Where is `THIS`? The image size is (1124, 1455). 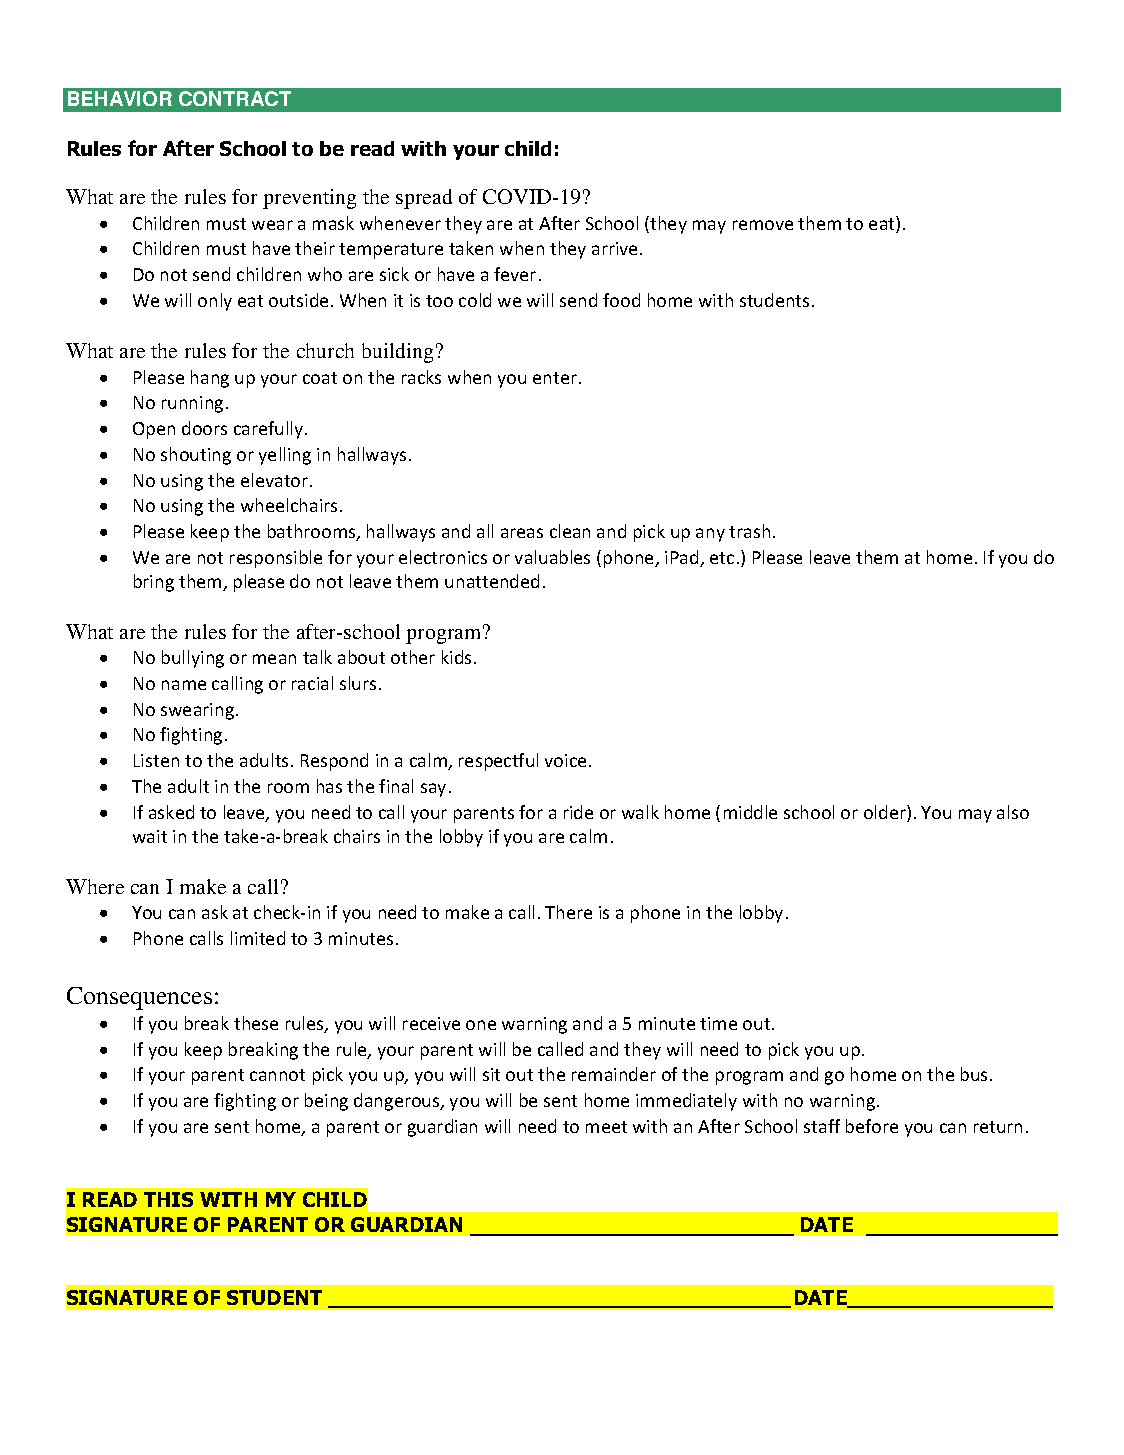
THIS is located at coordinates (168, 1199).
